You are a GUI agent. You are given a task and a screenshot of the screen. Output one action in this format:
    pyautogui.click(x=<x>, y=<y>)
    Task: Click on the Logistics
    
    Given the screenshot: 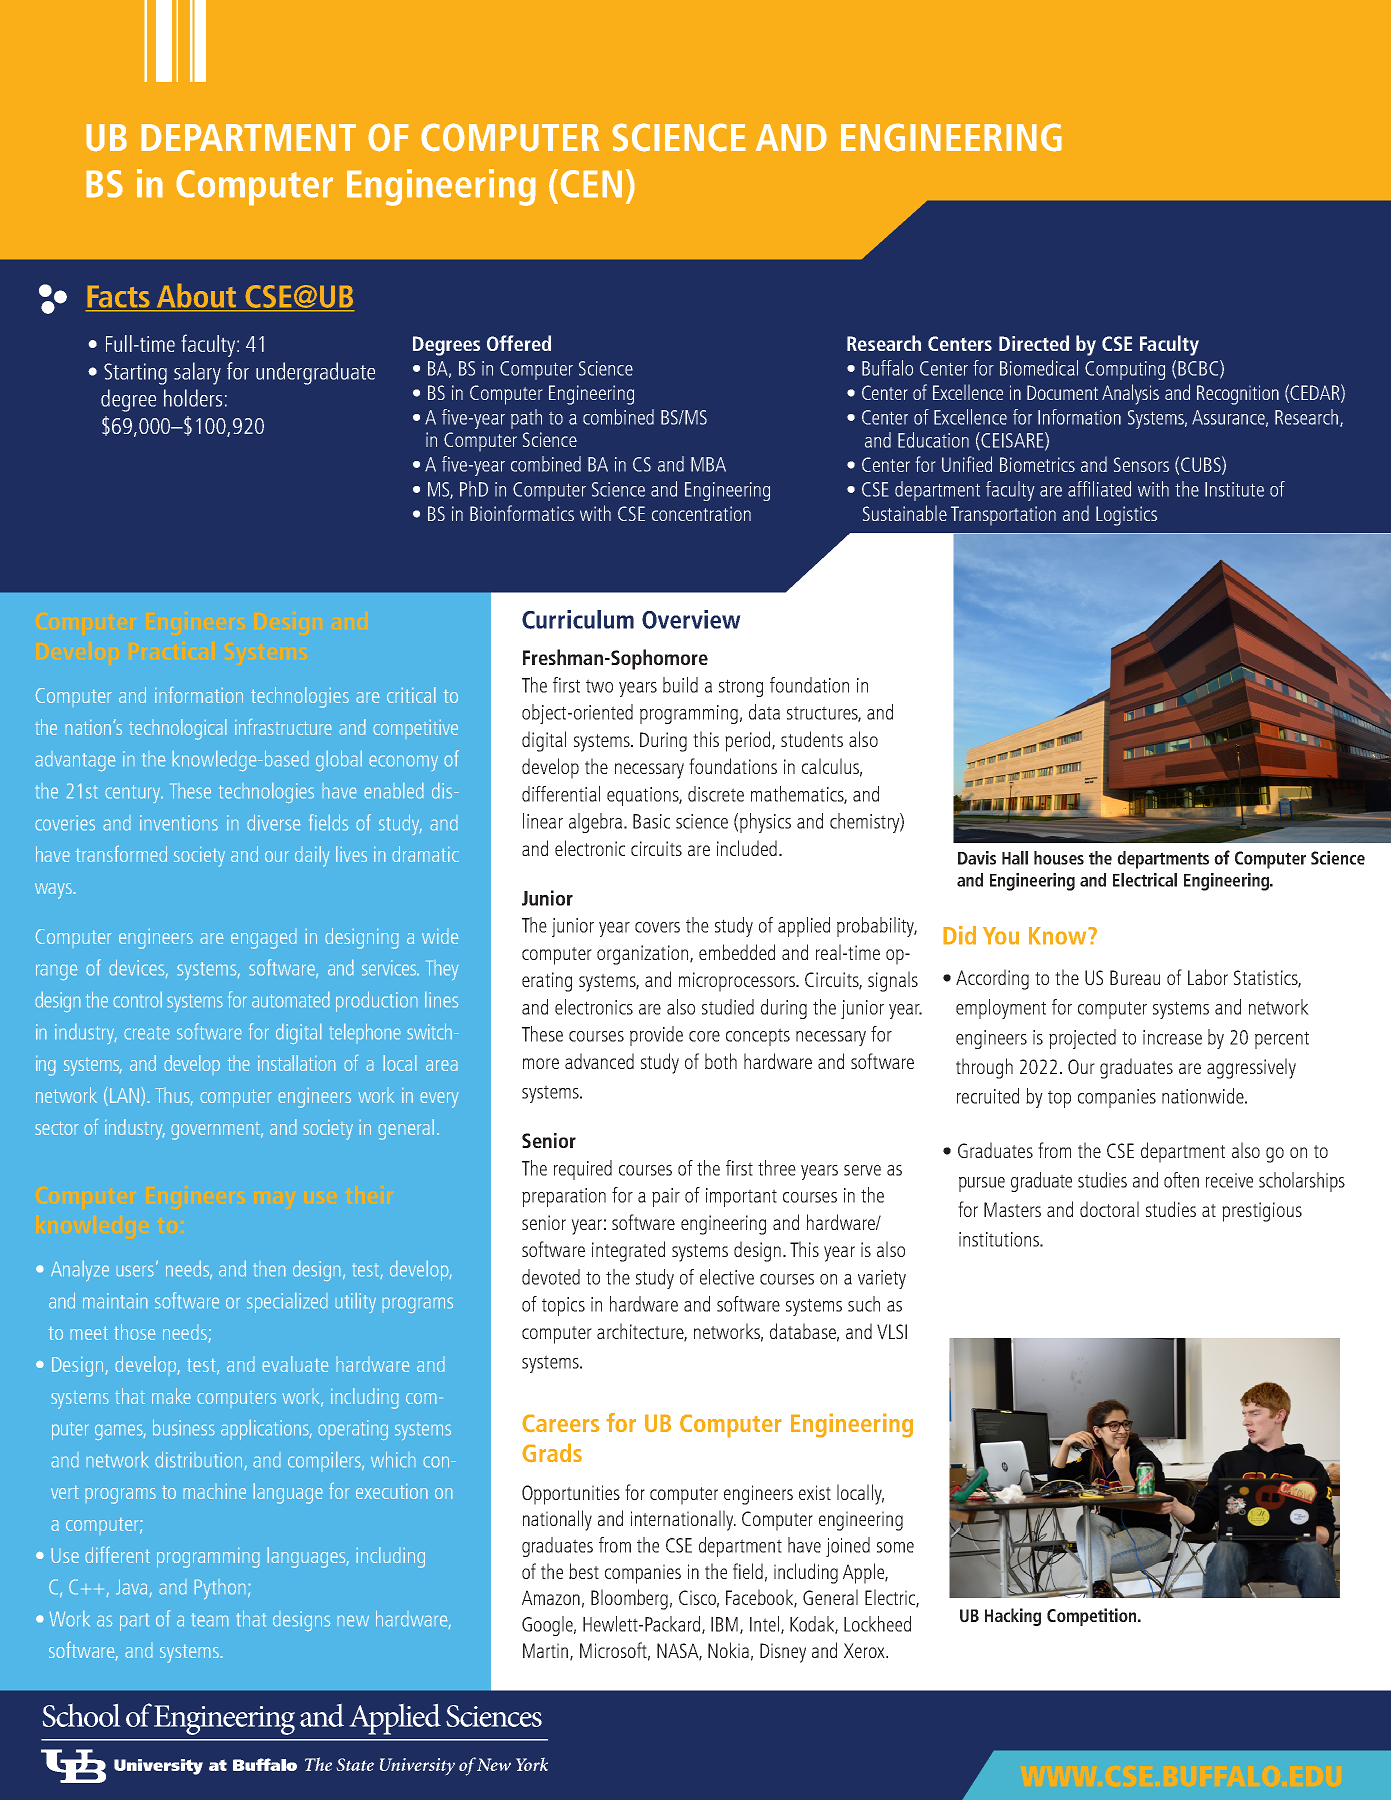 What is the action you would take?
    pyautogui.click(x=1126, y=516)
